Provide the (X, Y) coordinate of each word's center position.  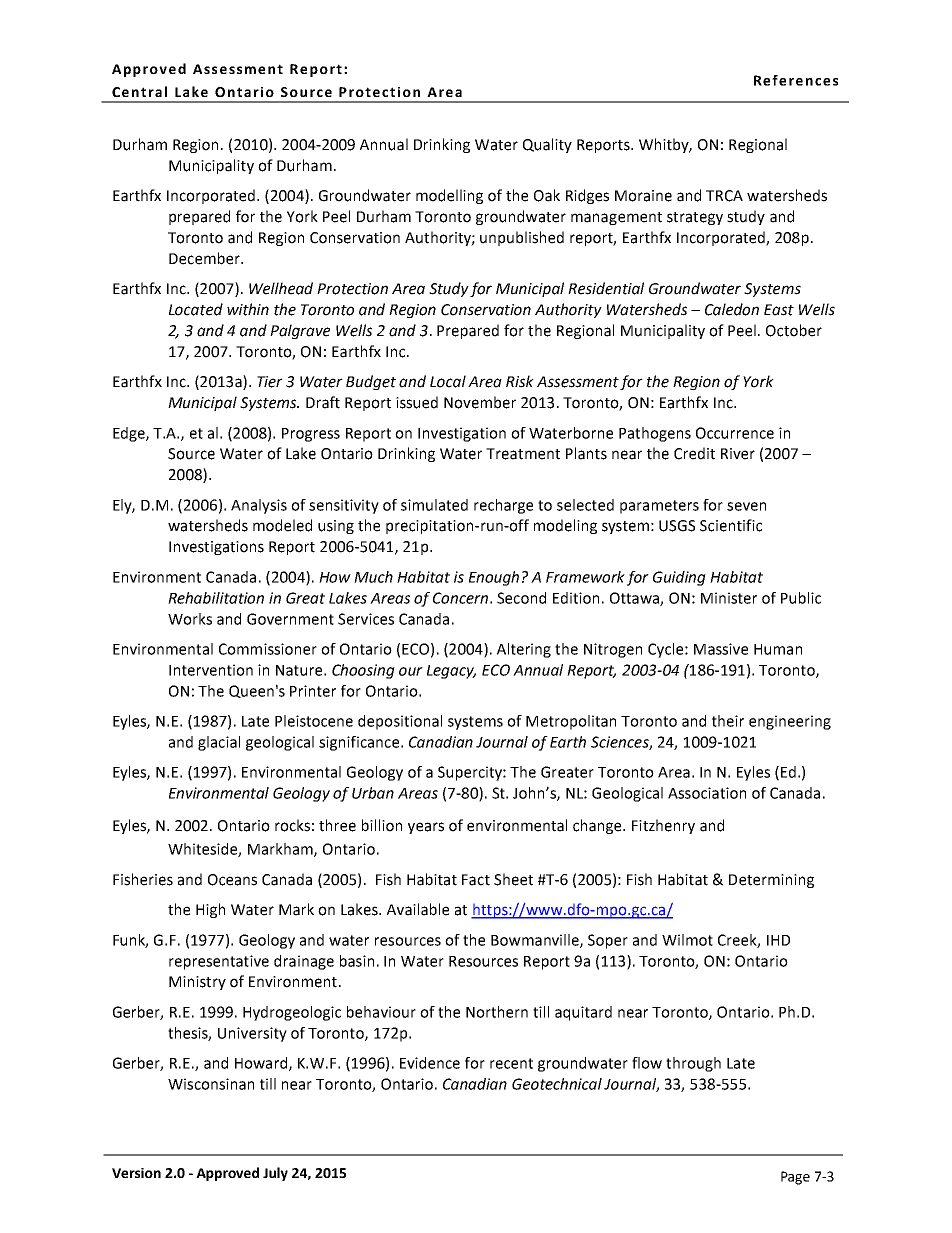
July (275, 1174)
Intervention (211, 670)
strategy (695, 218)
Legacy (451, 672)
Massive (721, 649)
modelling (449, 196)
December (205, 258)
